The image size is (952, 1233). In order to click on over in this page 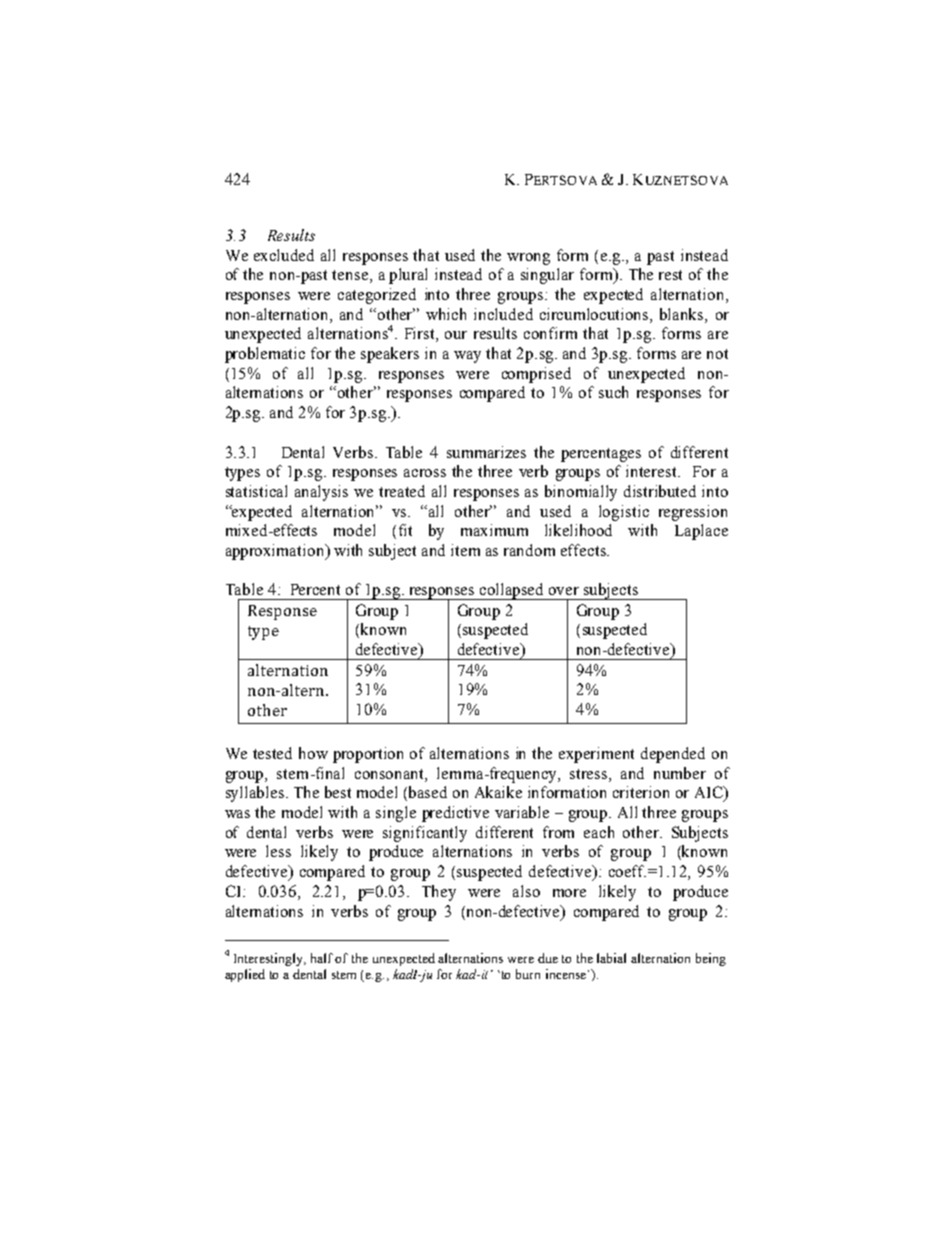, I will do `click(564, 591)`.
